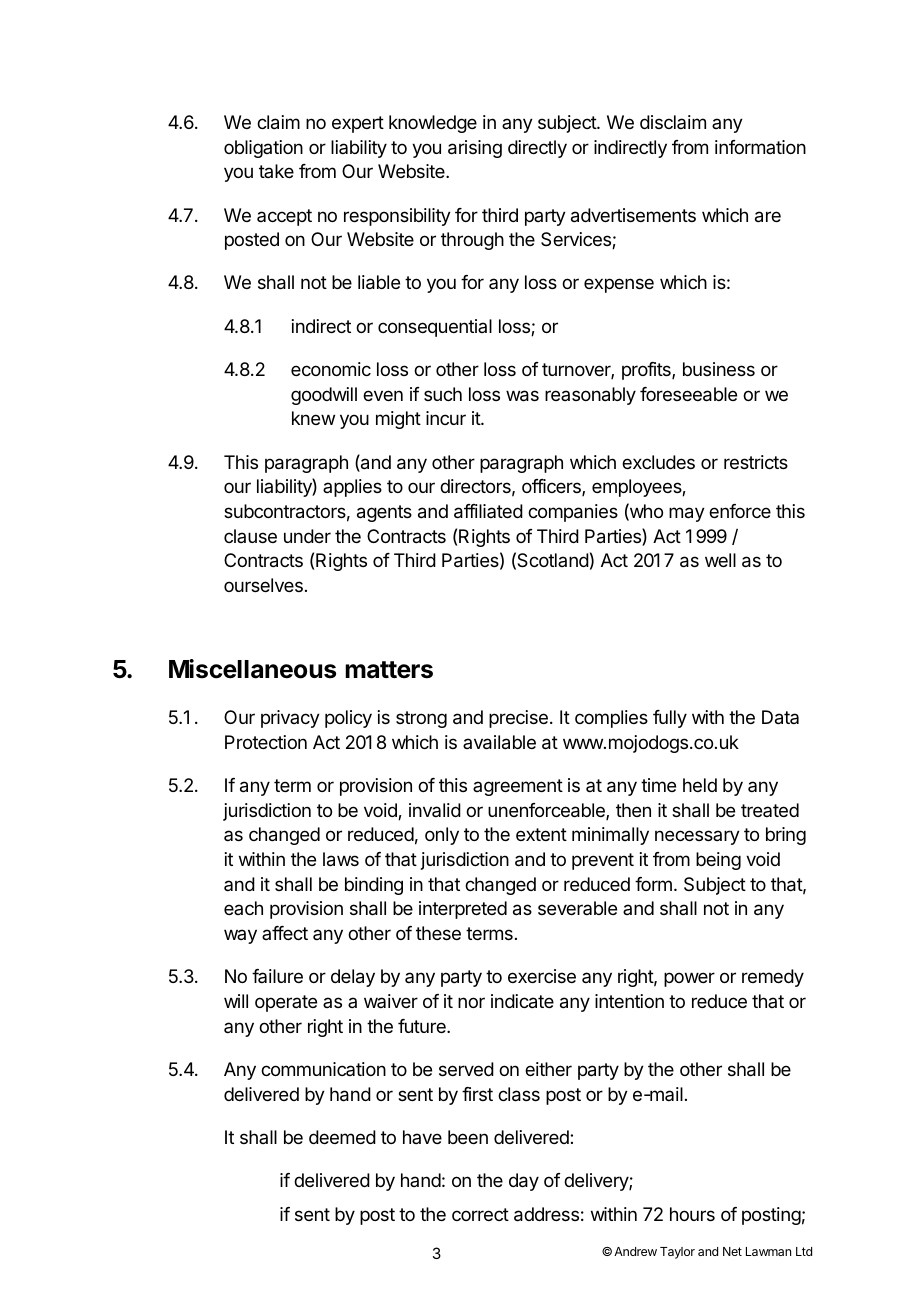 The image size is (924, 1308). I want to click on address, so click(546, 1214).
